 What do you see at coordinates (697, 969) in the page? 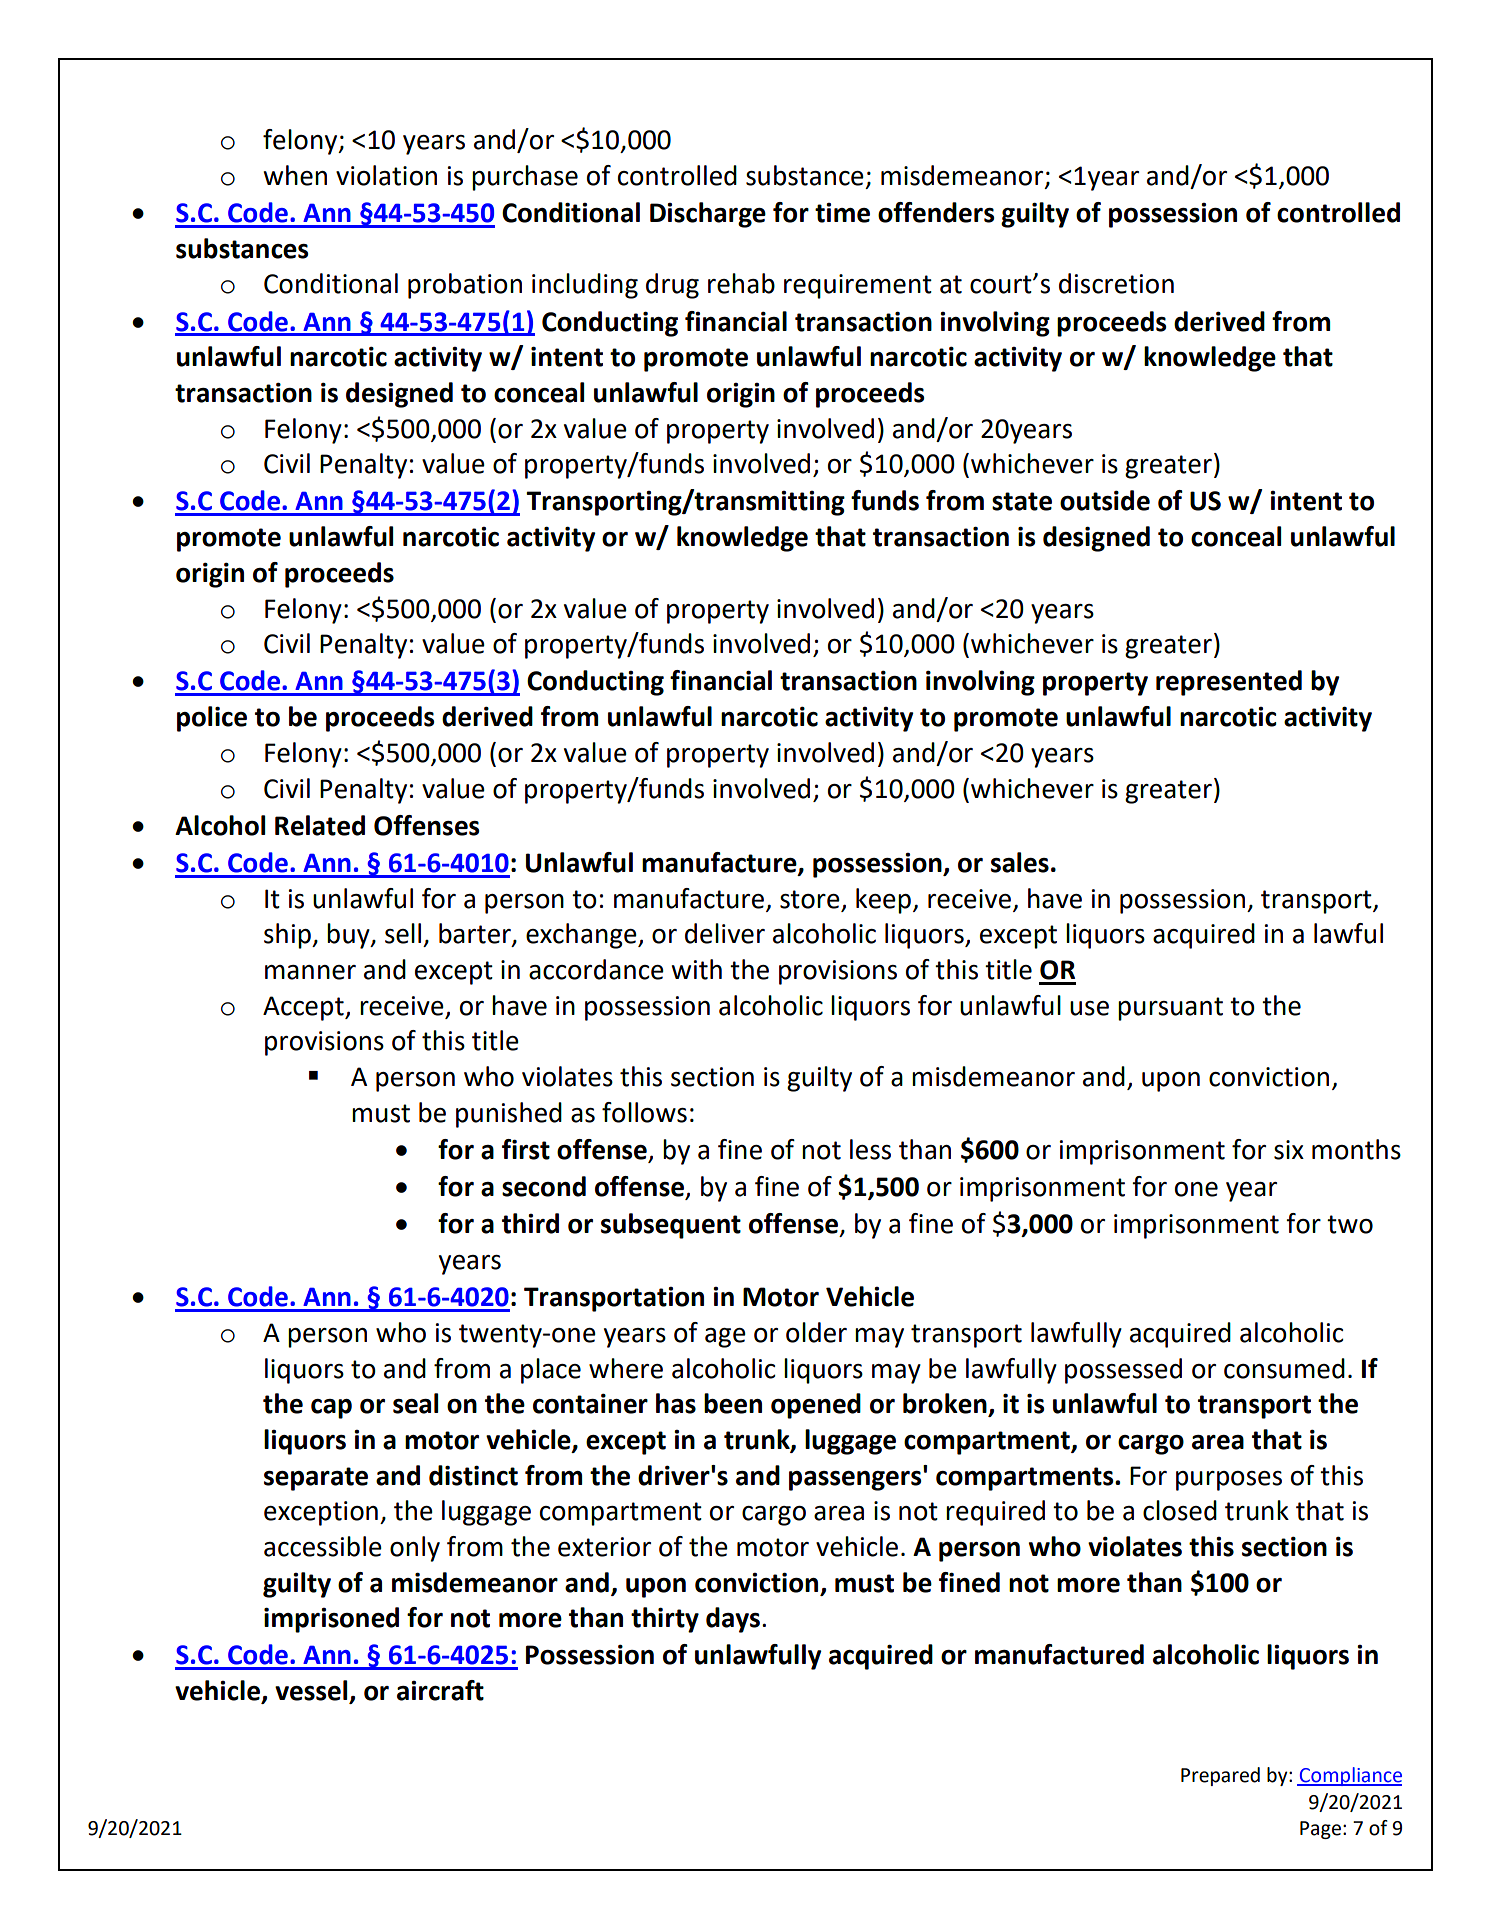
I see `with` at bounding box center [697, 969].
